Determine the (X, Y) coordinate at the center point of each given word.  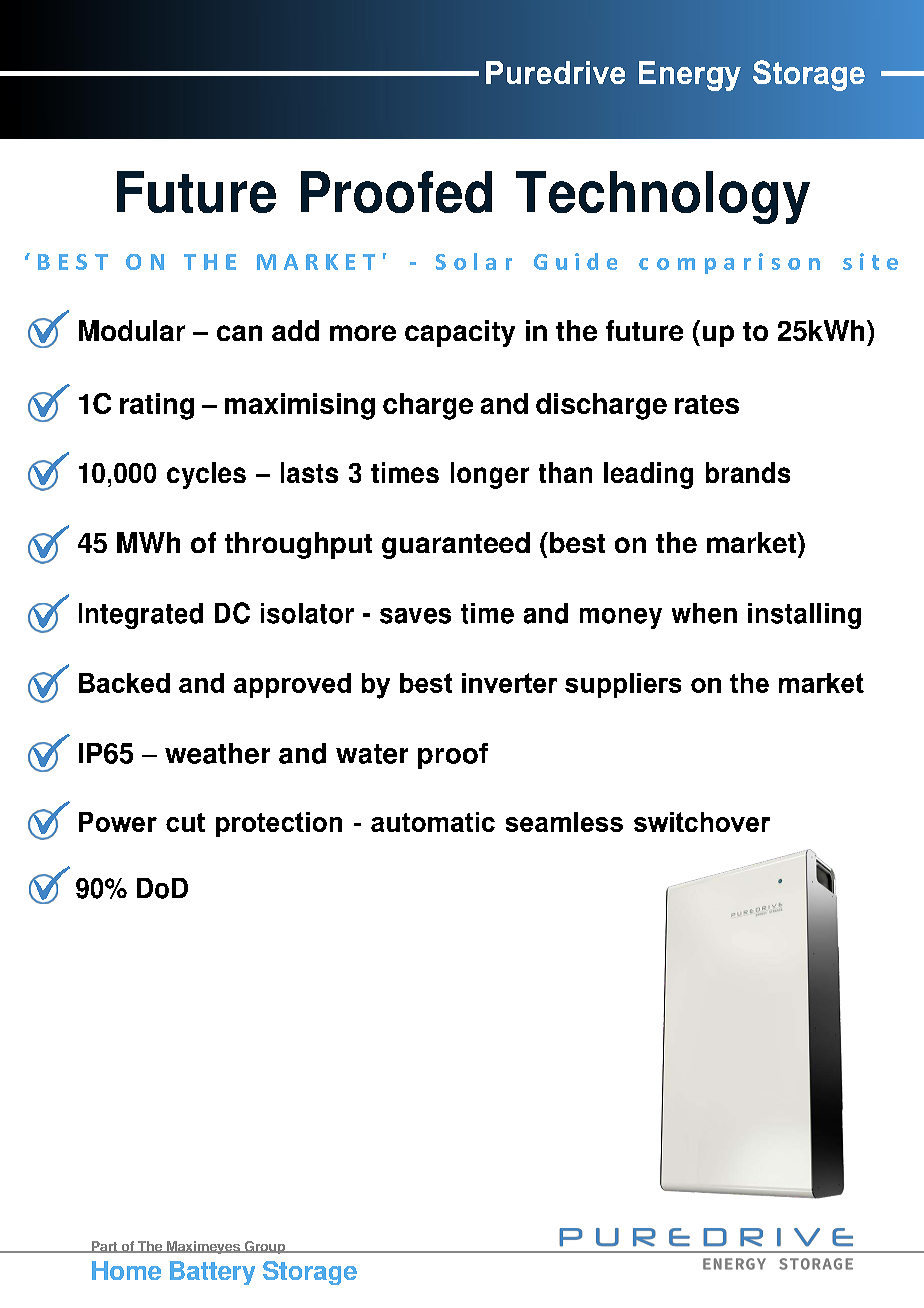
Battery (212, 1273)
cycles (206, 475)
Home (126, 1270)
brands (748, 472)
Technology (663, 197)
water (372, 754)
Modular (132, 330)
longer (490, 475)
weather (217, 753)
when (704, 613)
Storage (310, 1273)
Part (104, 1247)
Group (264, 1247)
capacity (460, 333)
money (621, 618)
